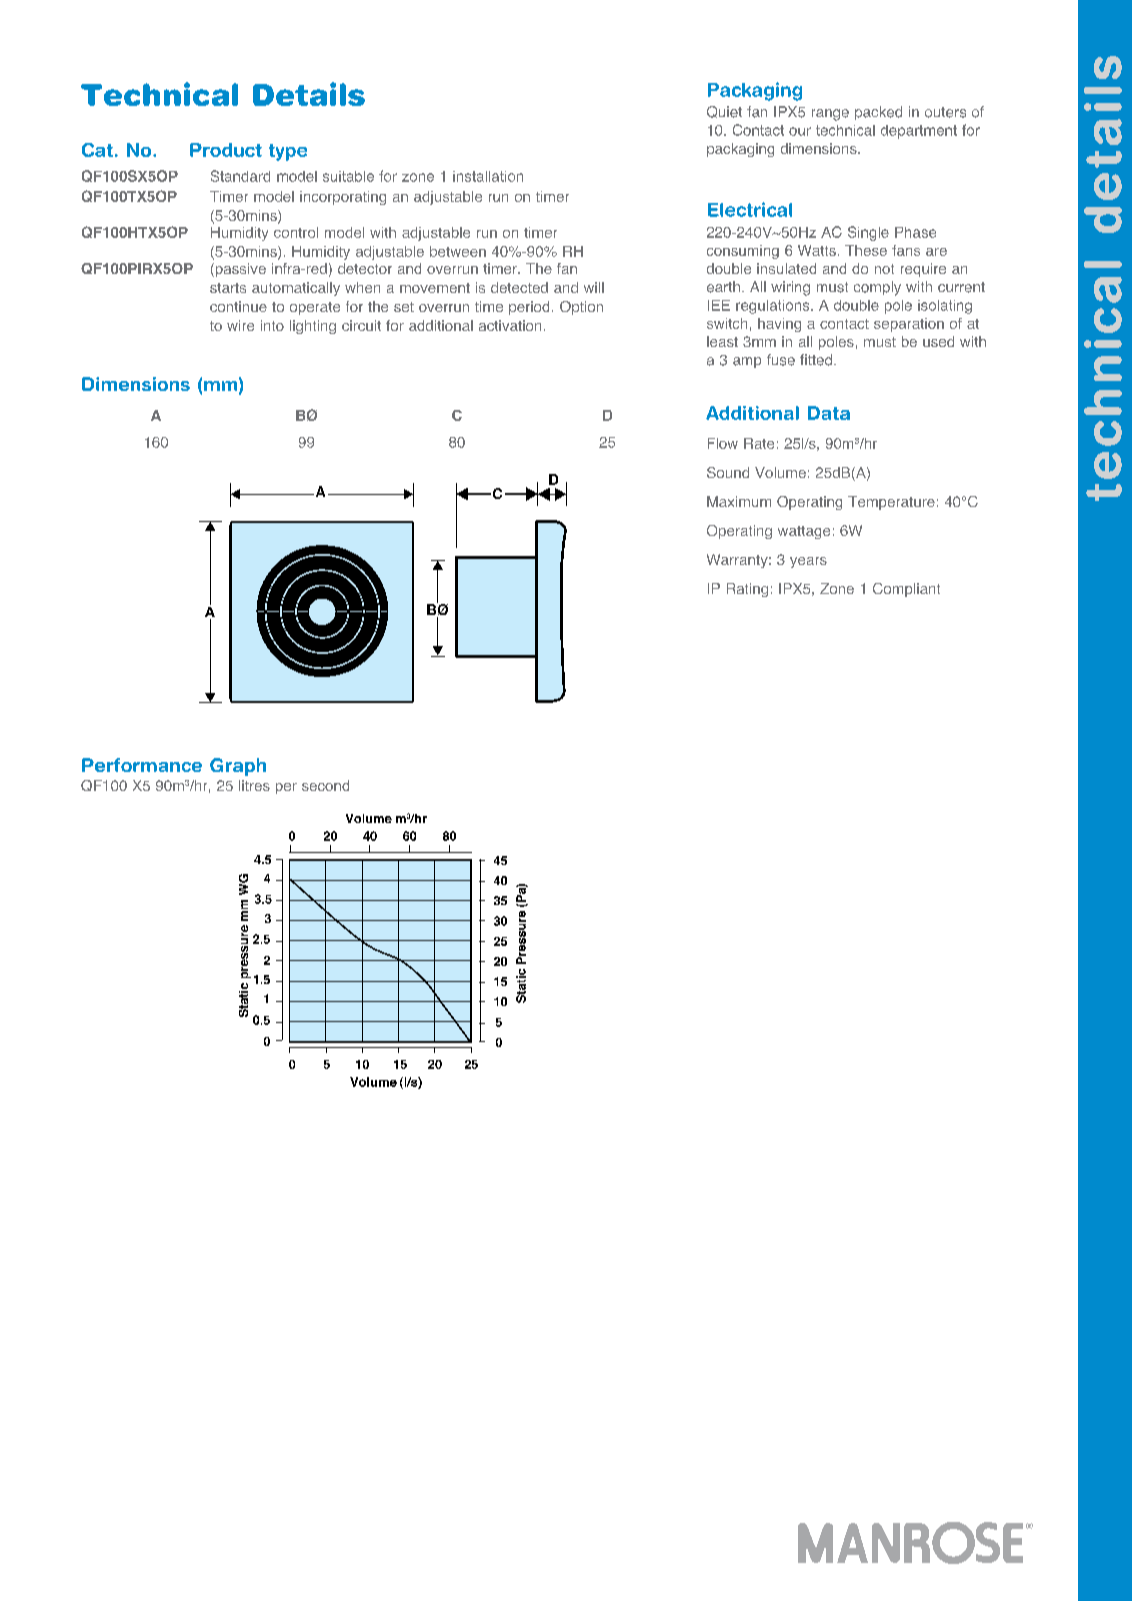 The height and width of the page is (1601, 1132). What do you see at coordinates (238, 767) in the page?
I see `Graph` at bounding box center [238, 767].
